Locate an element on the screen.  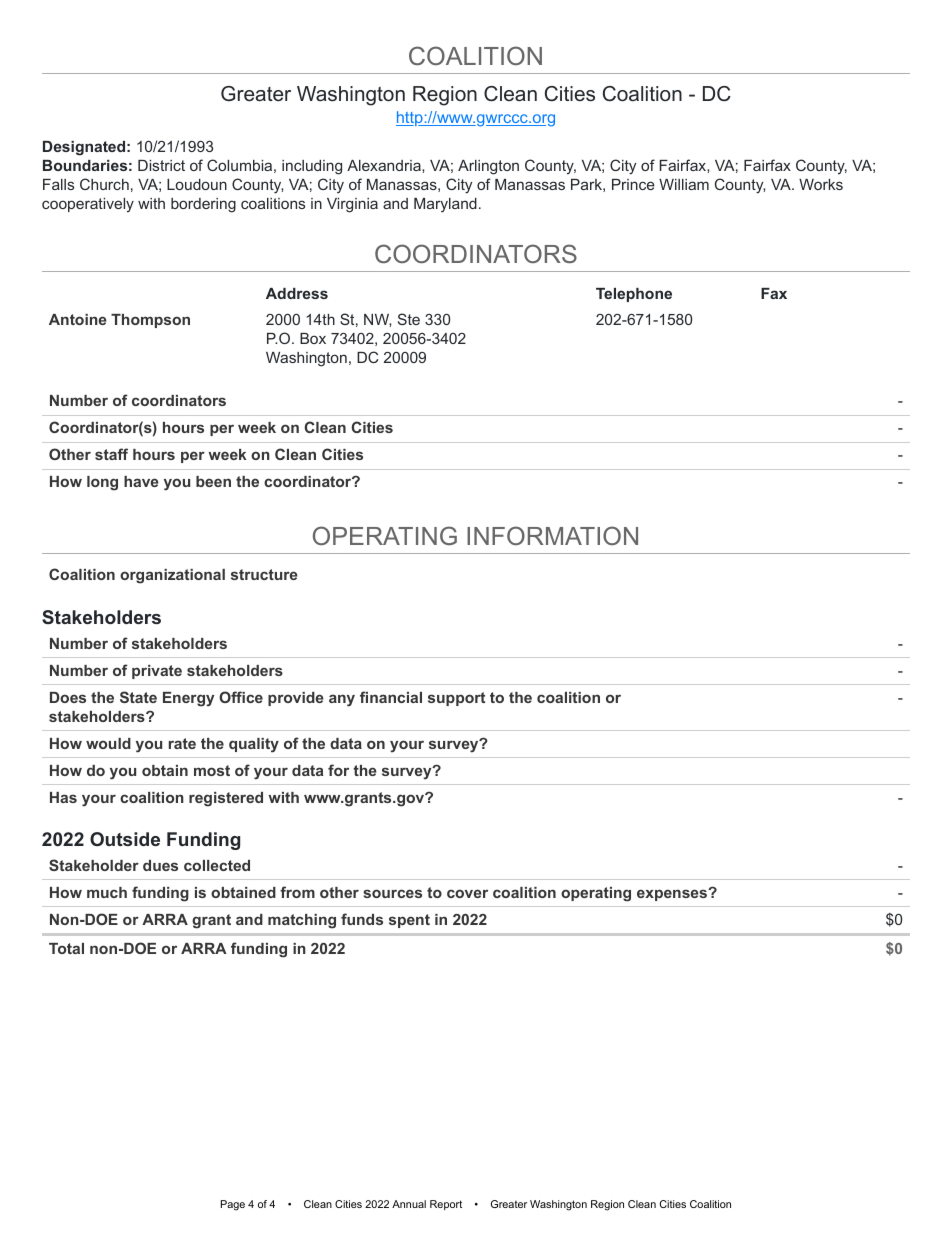
INFORMATION is located at coordinates (552, 535).
